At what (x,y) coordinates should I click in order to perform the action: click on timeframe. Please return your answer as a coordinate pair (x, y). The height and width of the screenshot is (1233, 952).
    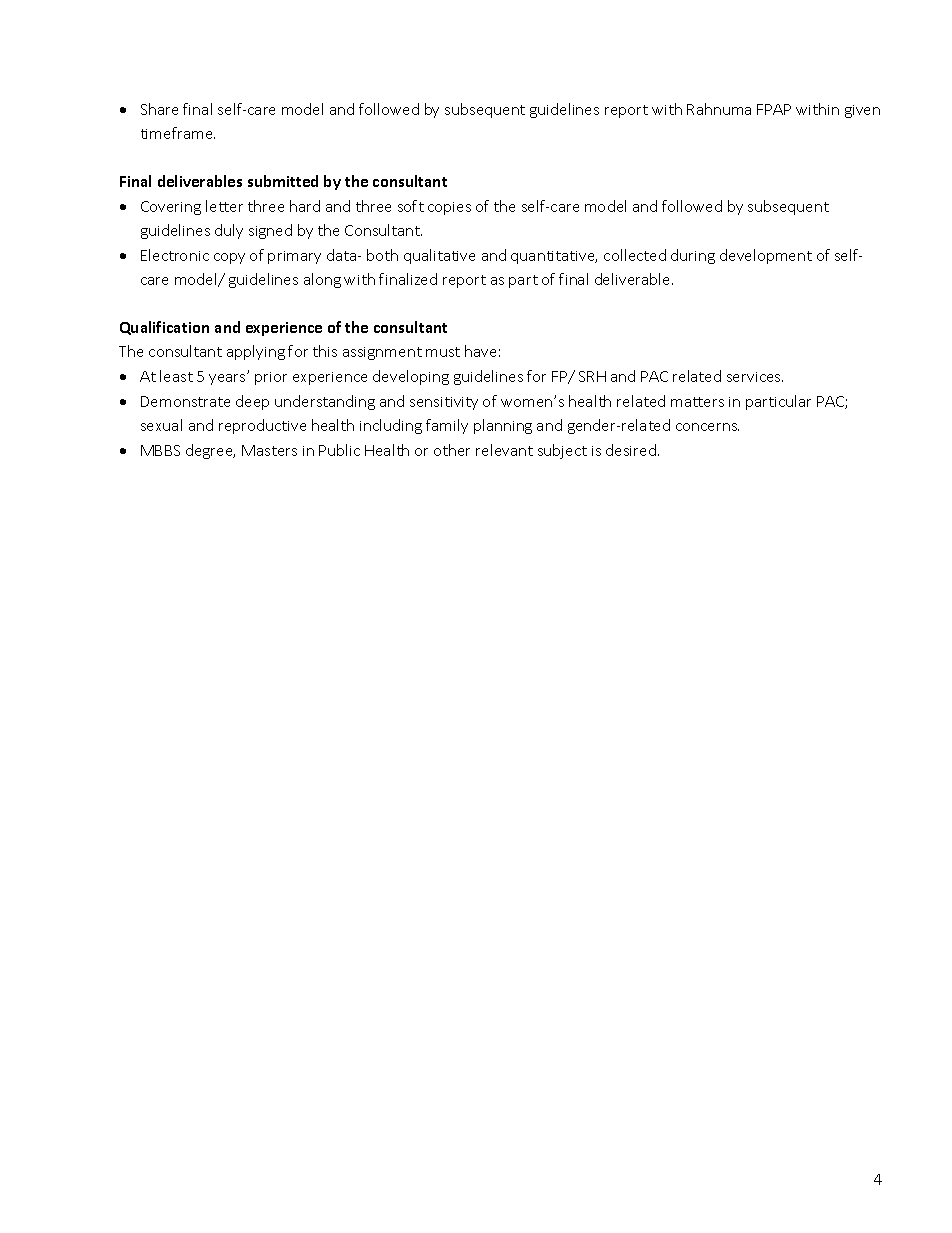
    Looking at the image, I should click on (178, 133).
